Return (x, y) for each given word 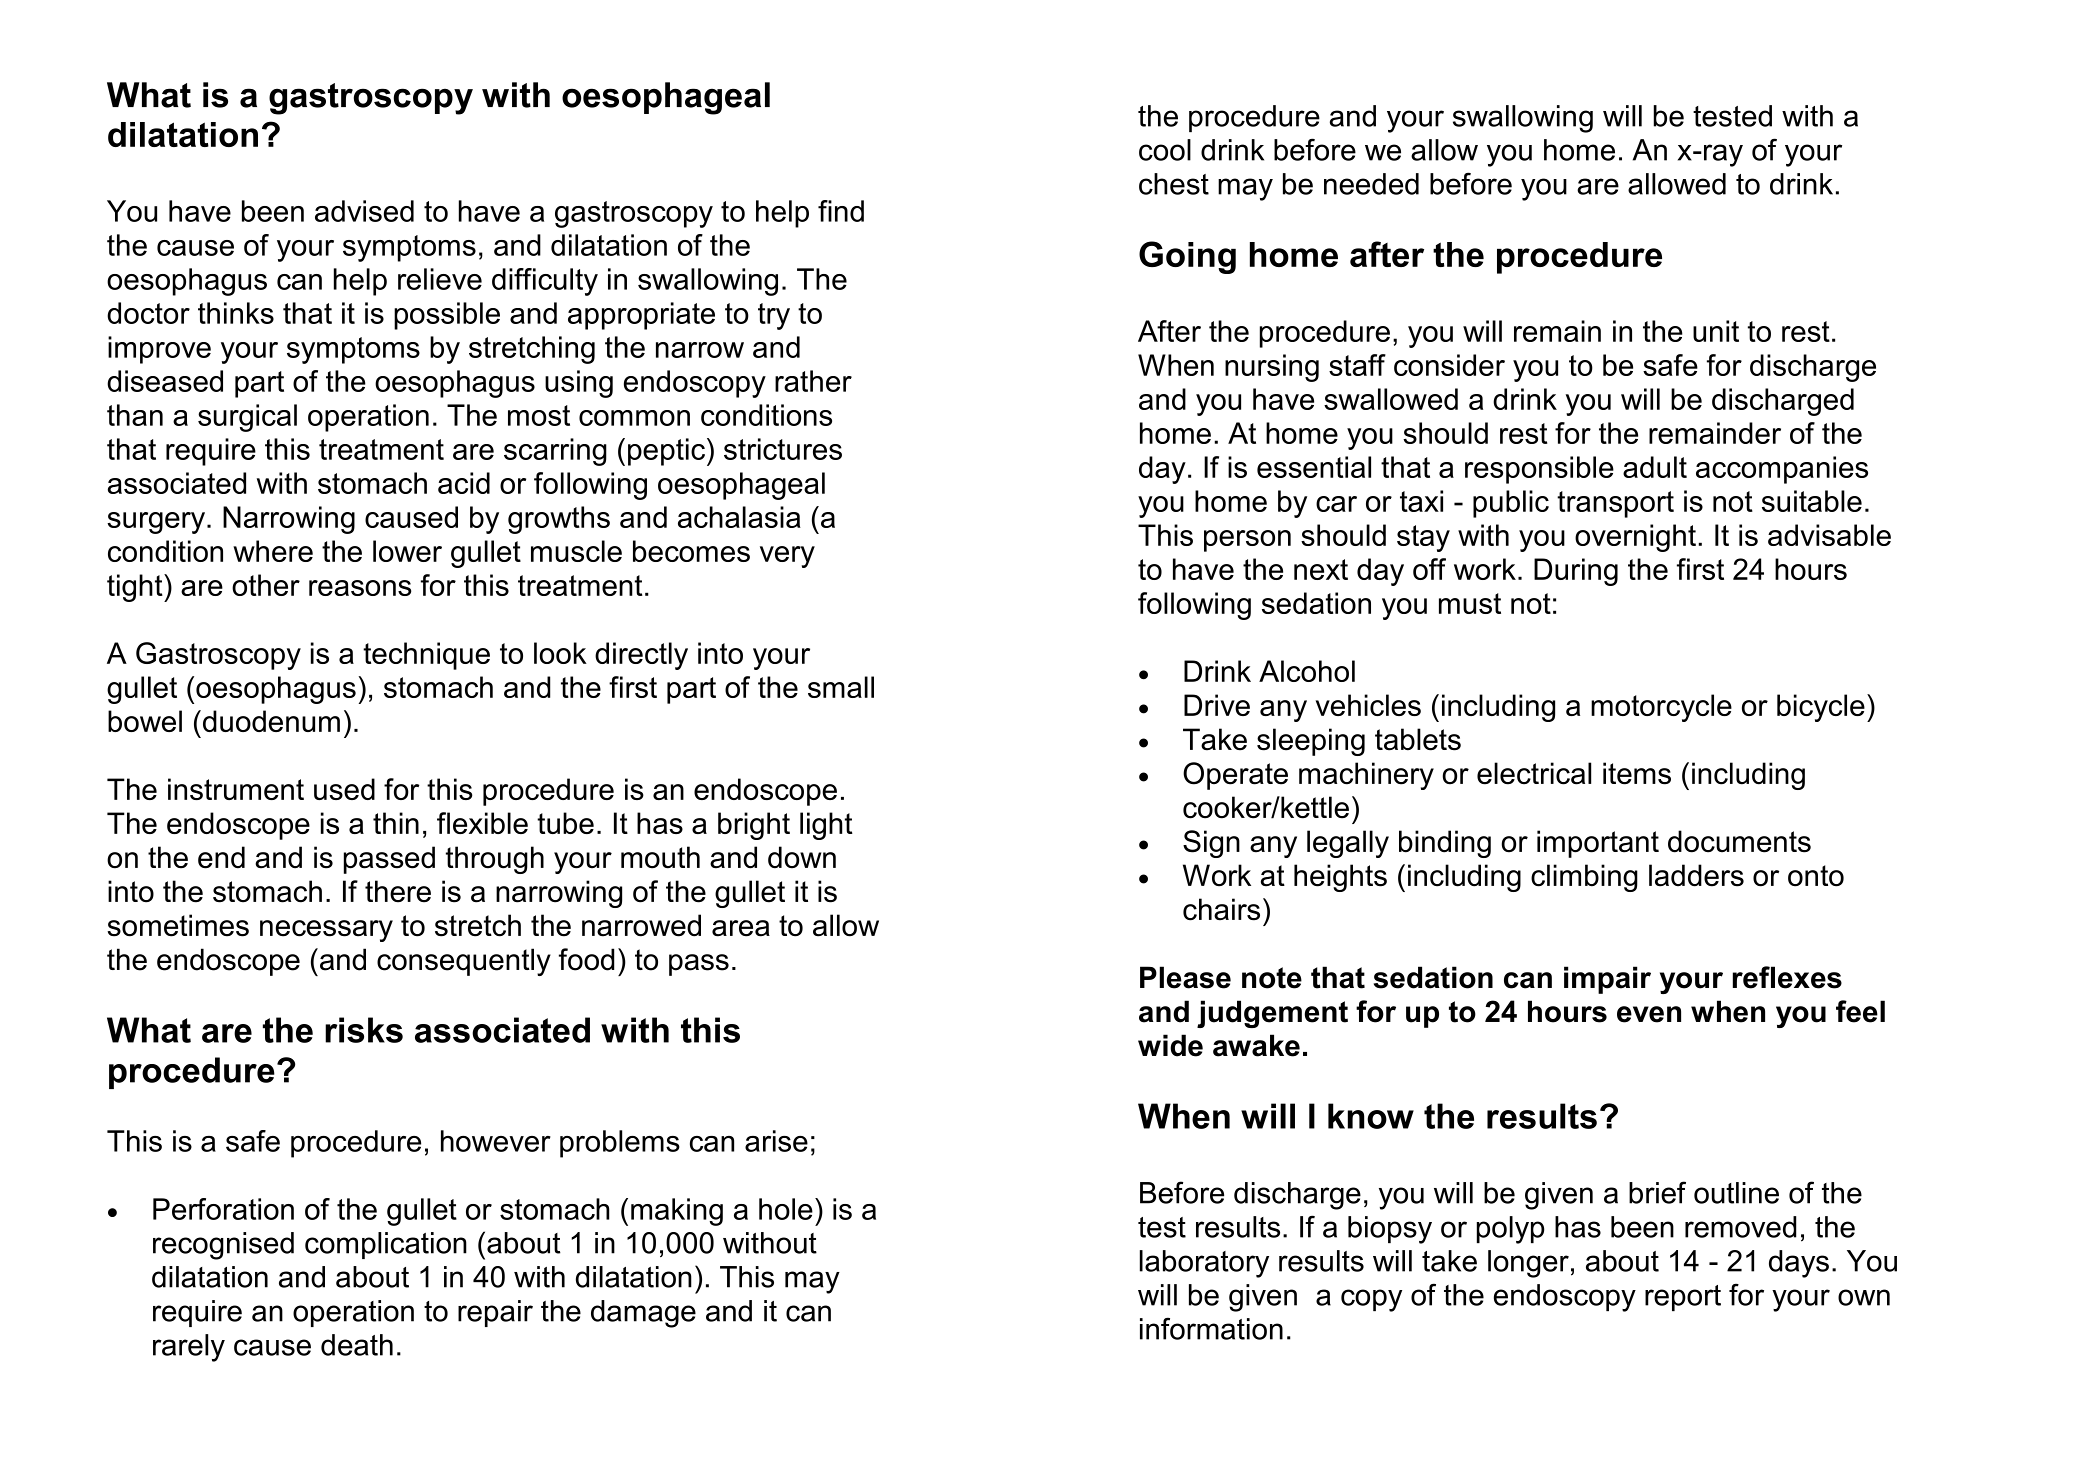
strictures (783, 449)
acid (464, 483)
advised (364, 211)
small (841, 687)
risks (364, 1030)
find (841, 211)
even (1649, 1014)
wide (1170, 1045)
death (357, 1345)
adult (1655, 467)
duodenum (270, 721)
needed (1371, 184)
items (1637, 773)
